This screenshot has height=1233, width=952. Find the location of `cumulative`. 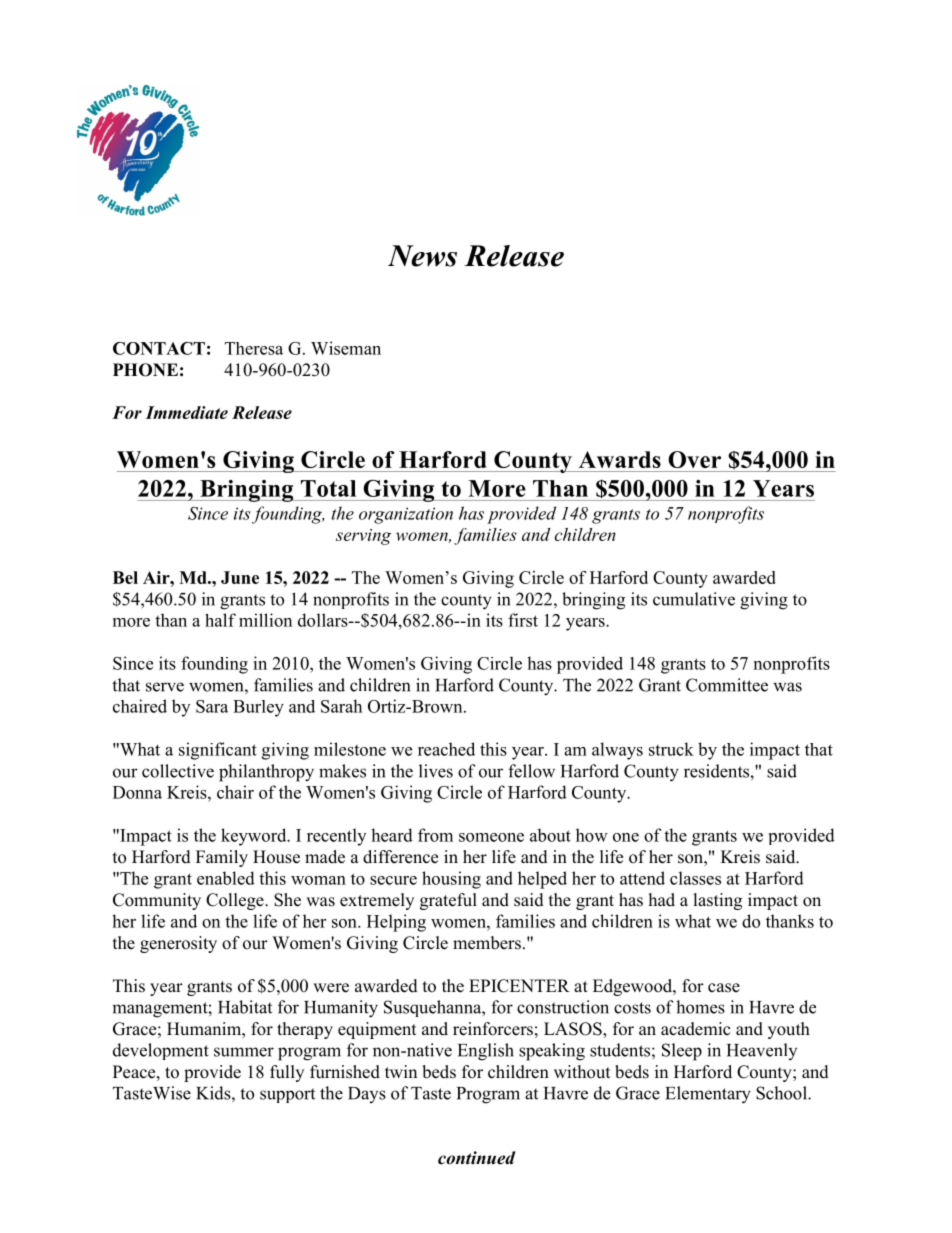

cumulative is located at coordinates (694, 599).
